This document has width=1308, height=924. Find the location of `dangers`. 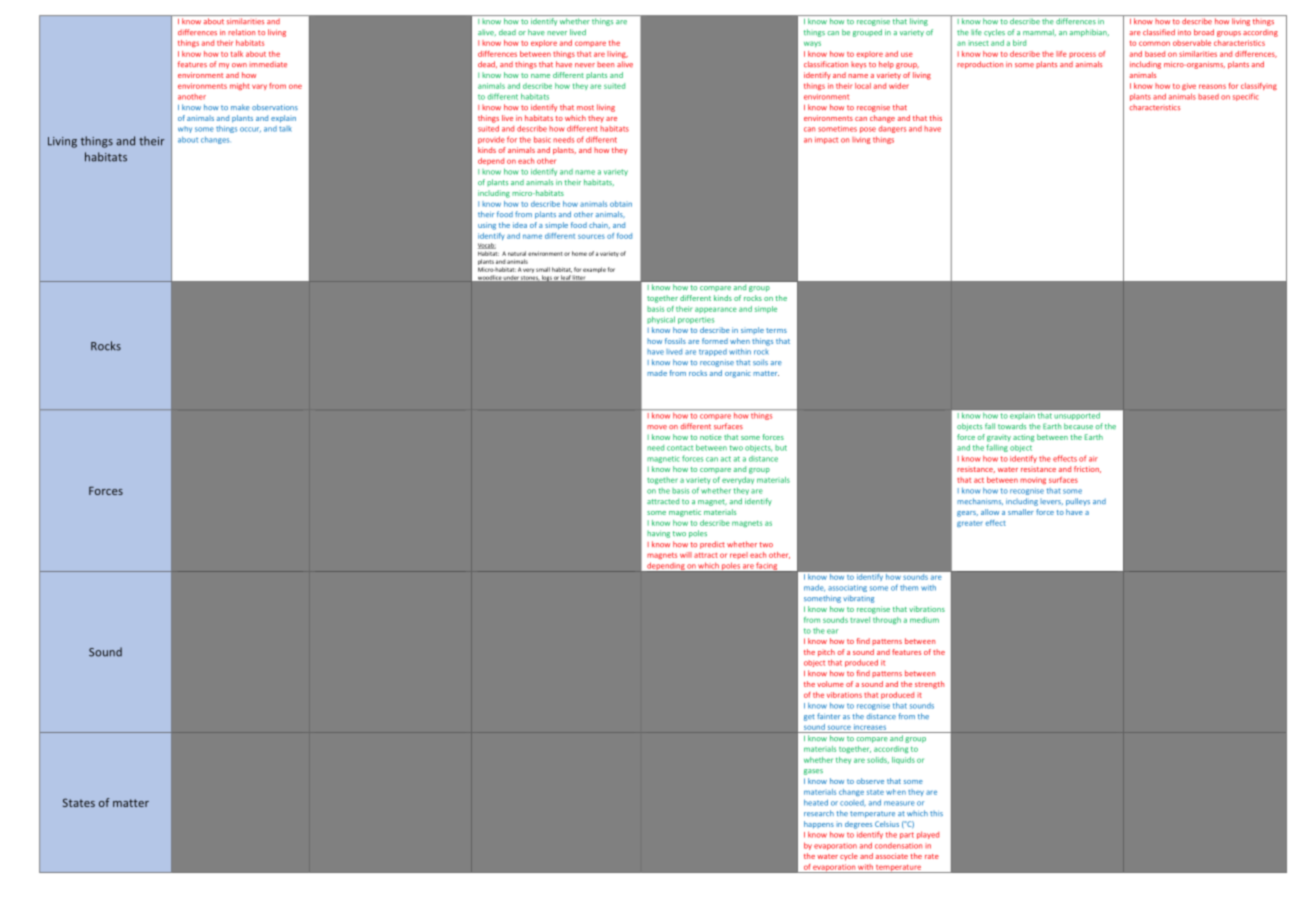

dangers is located at coordinates (892, 129).
